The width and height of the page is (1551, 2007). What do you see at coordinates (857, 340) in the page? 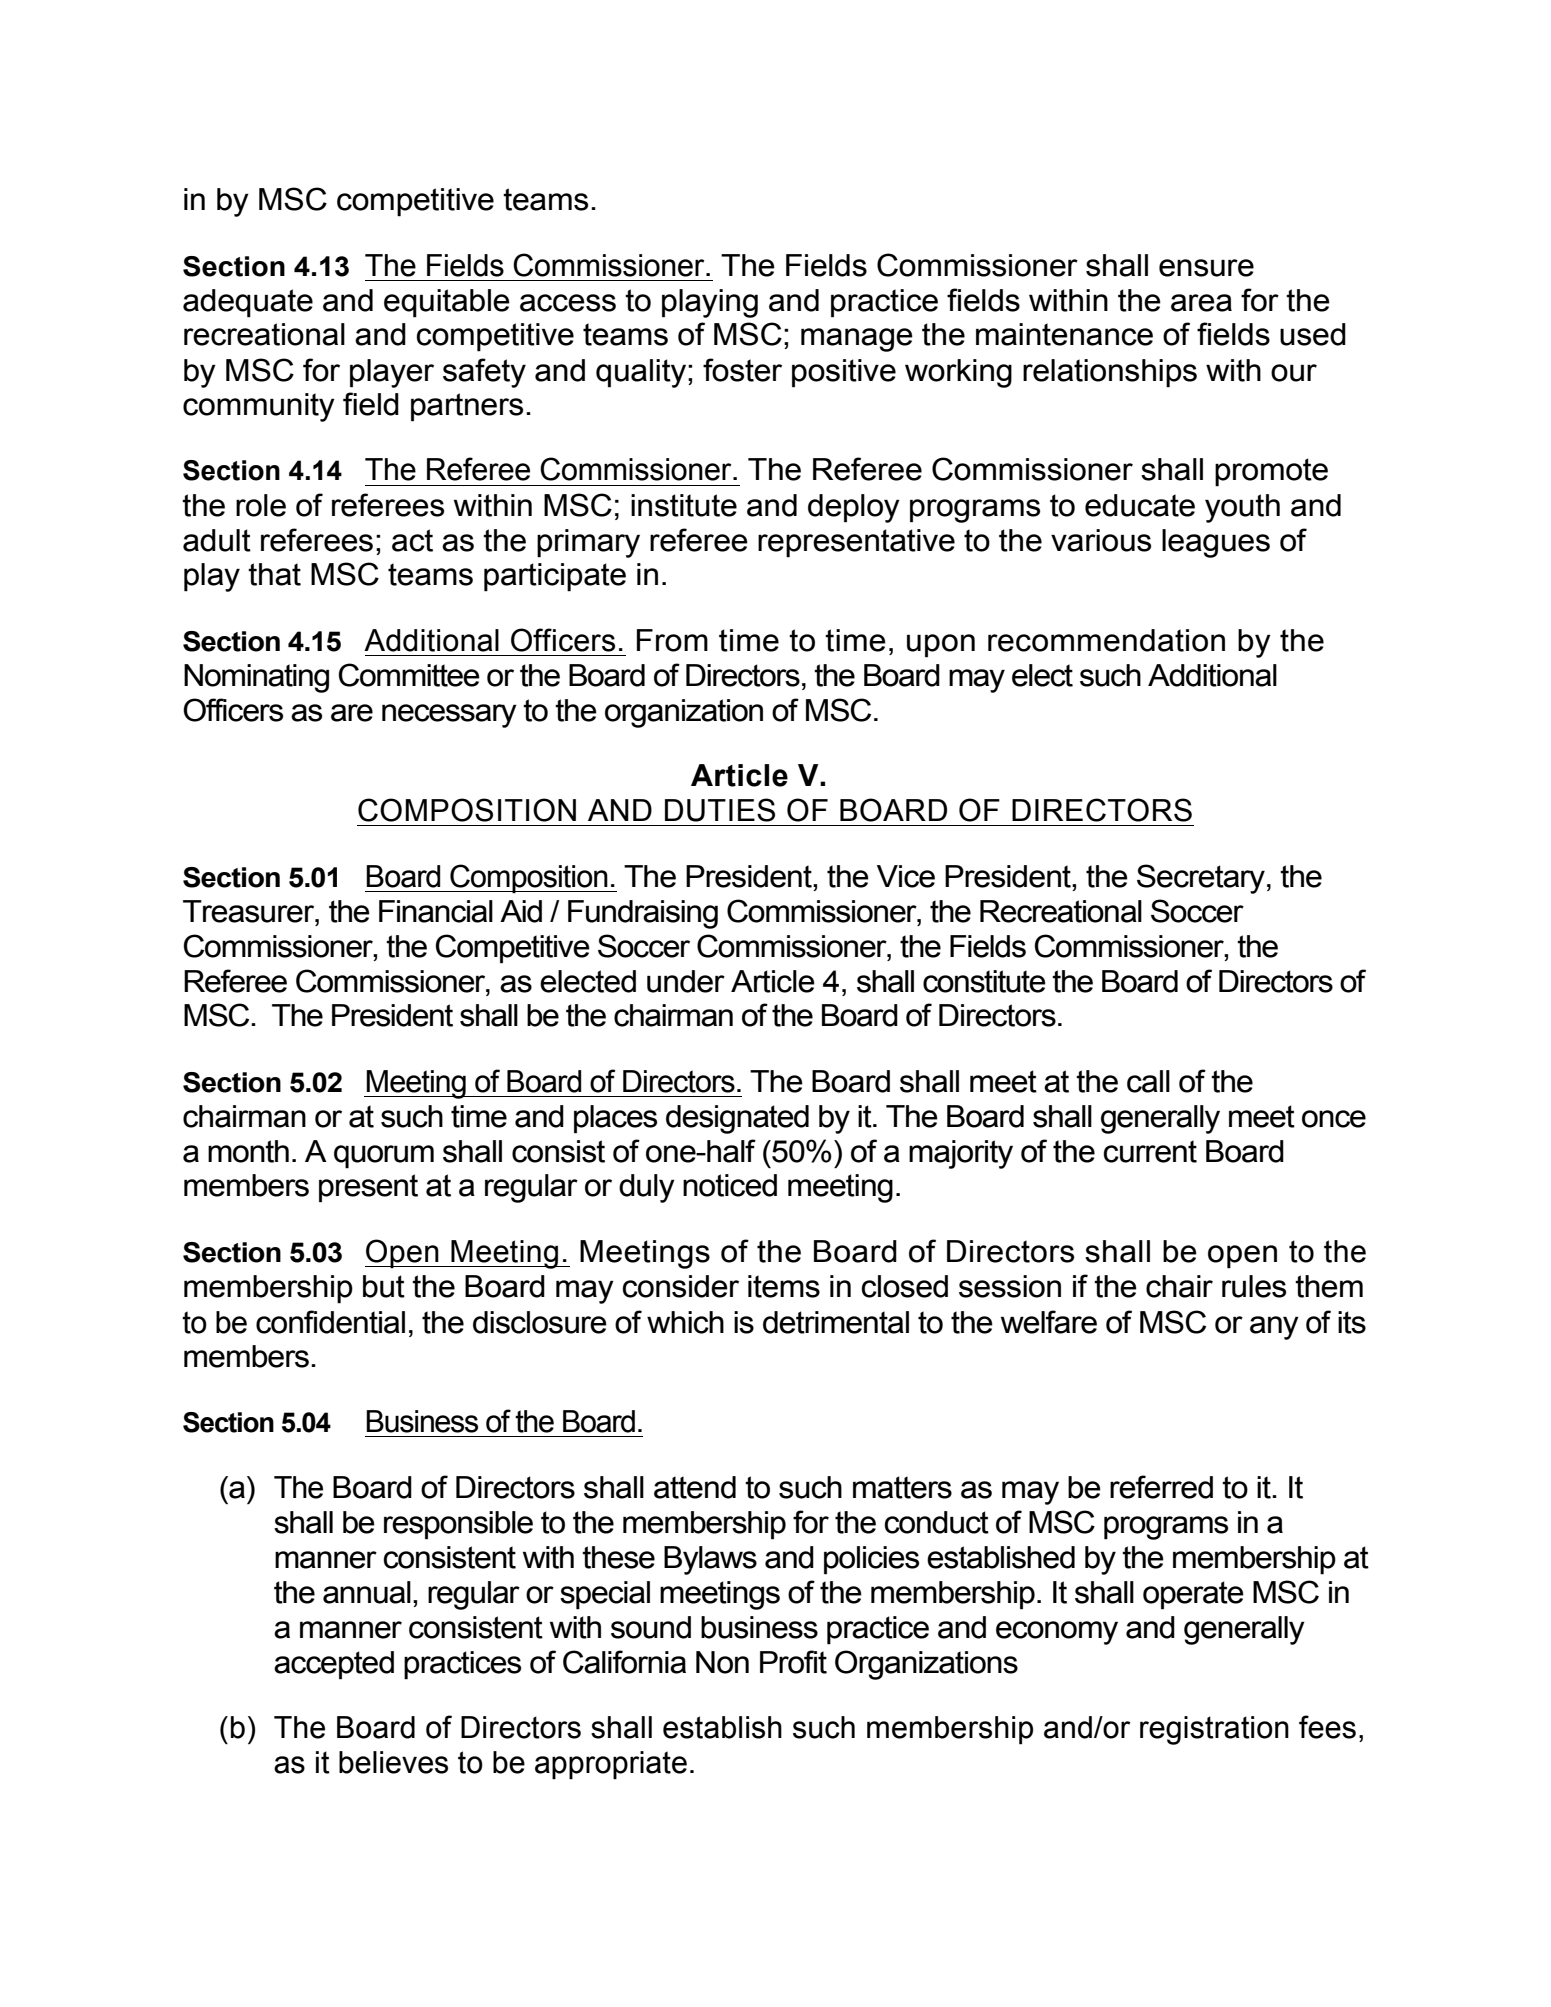
I see `manage` at bounding box center [857, 340].
